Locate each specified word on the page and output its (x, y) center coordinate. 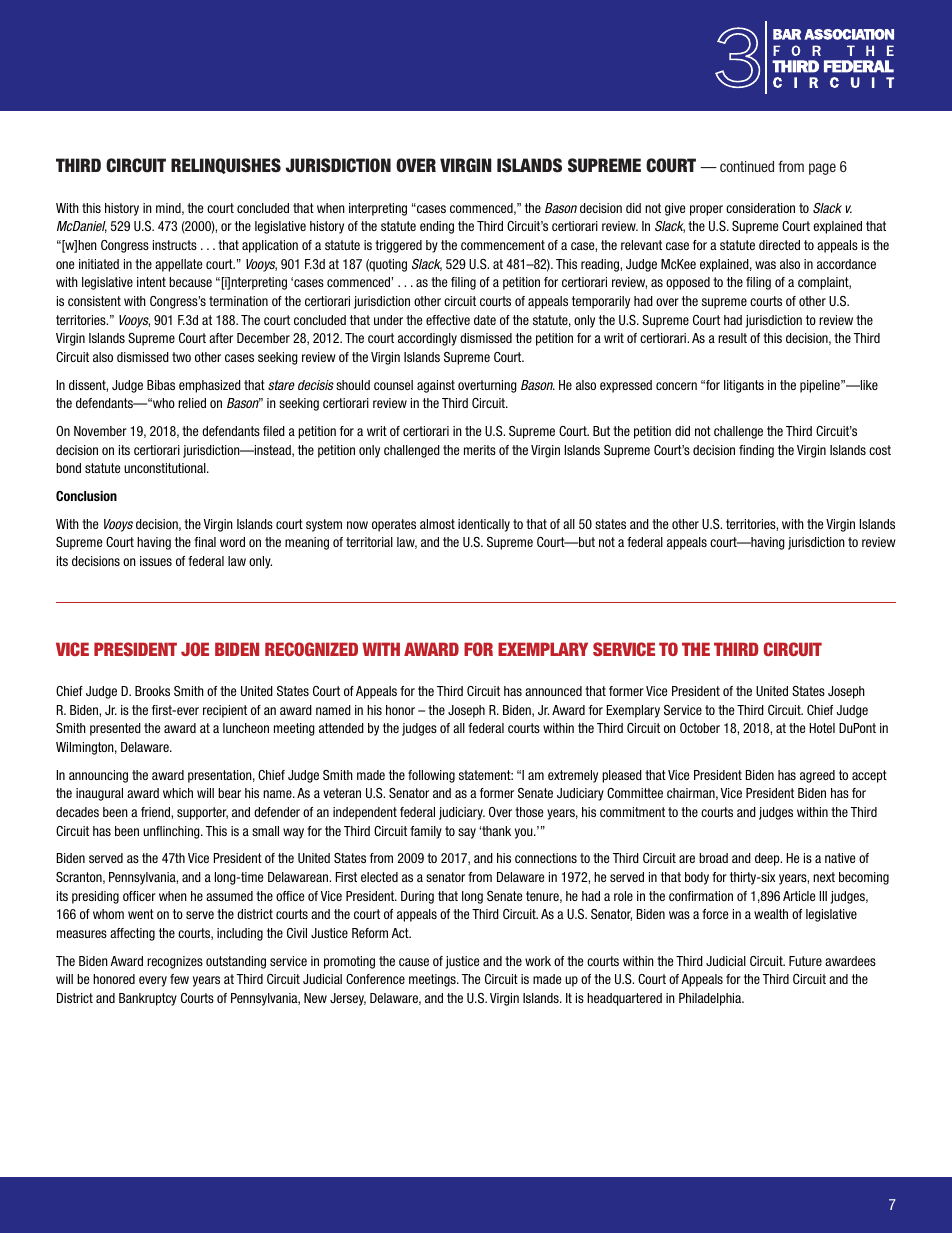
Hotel (822, 728)
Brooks (152, 691)
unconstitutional (166, 468)
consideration (760, 208)
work (538, 961)
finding (756, 451)
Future (805, 961)
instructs (175, 245)
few (179, 979)
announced (553, 691)
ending (437, 227)
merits (480, 450)
